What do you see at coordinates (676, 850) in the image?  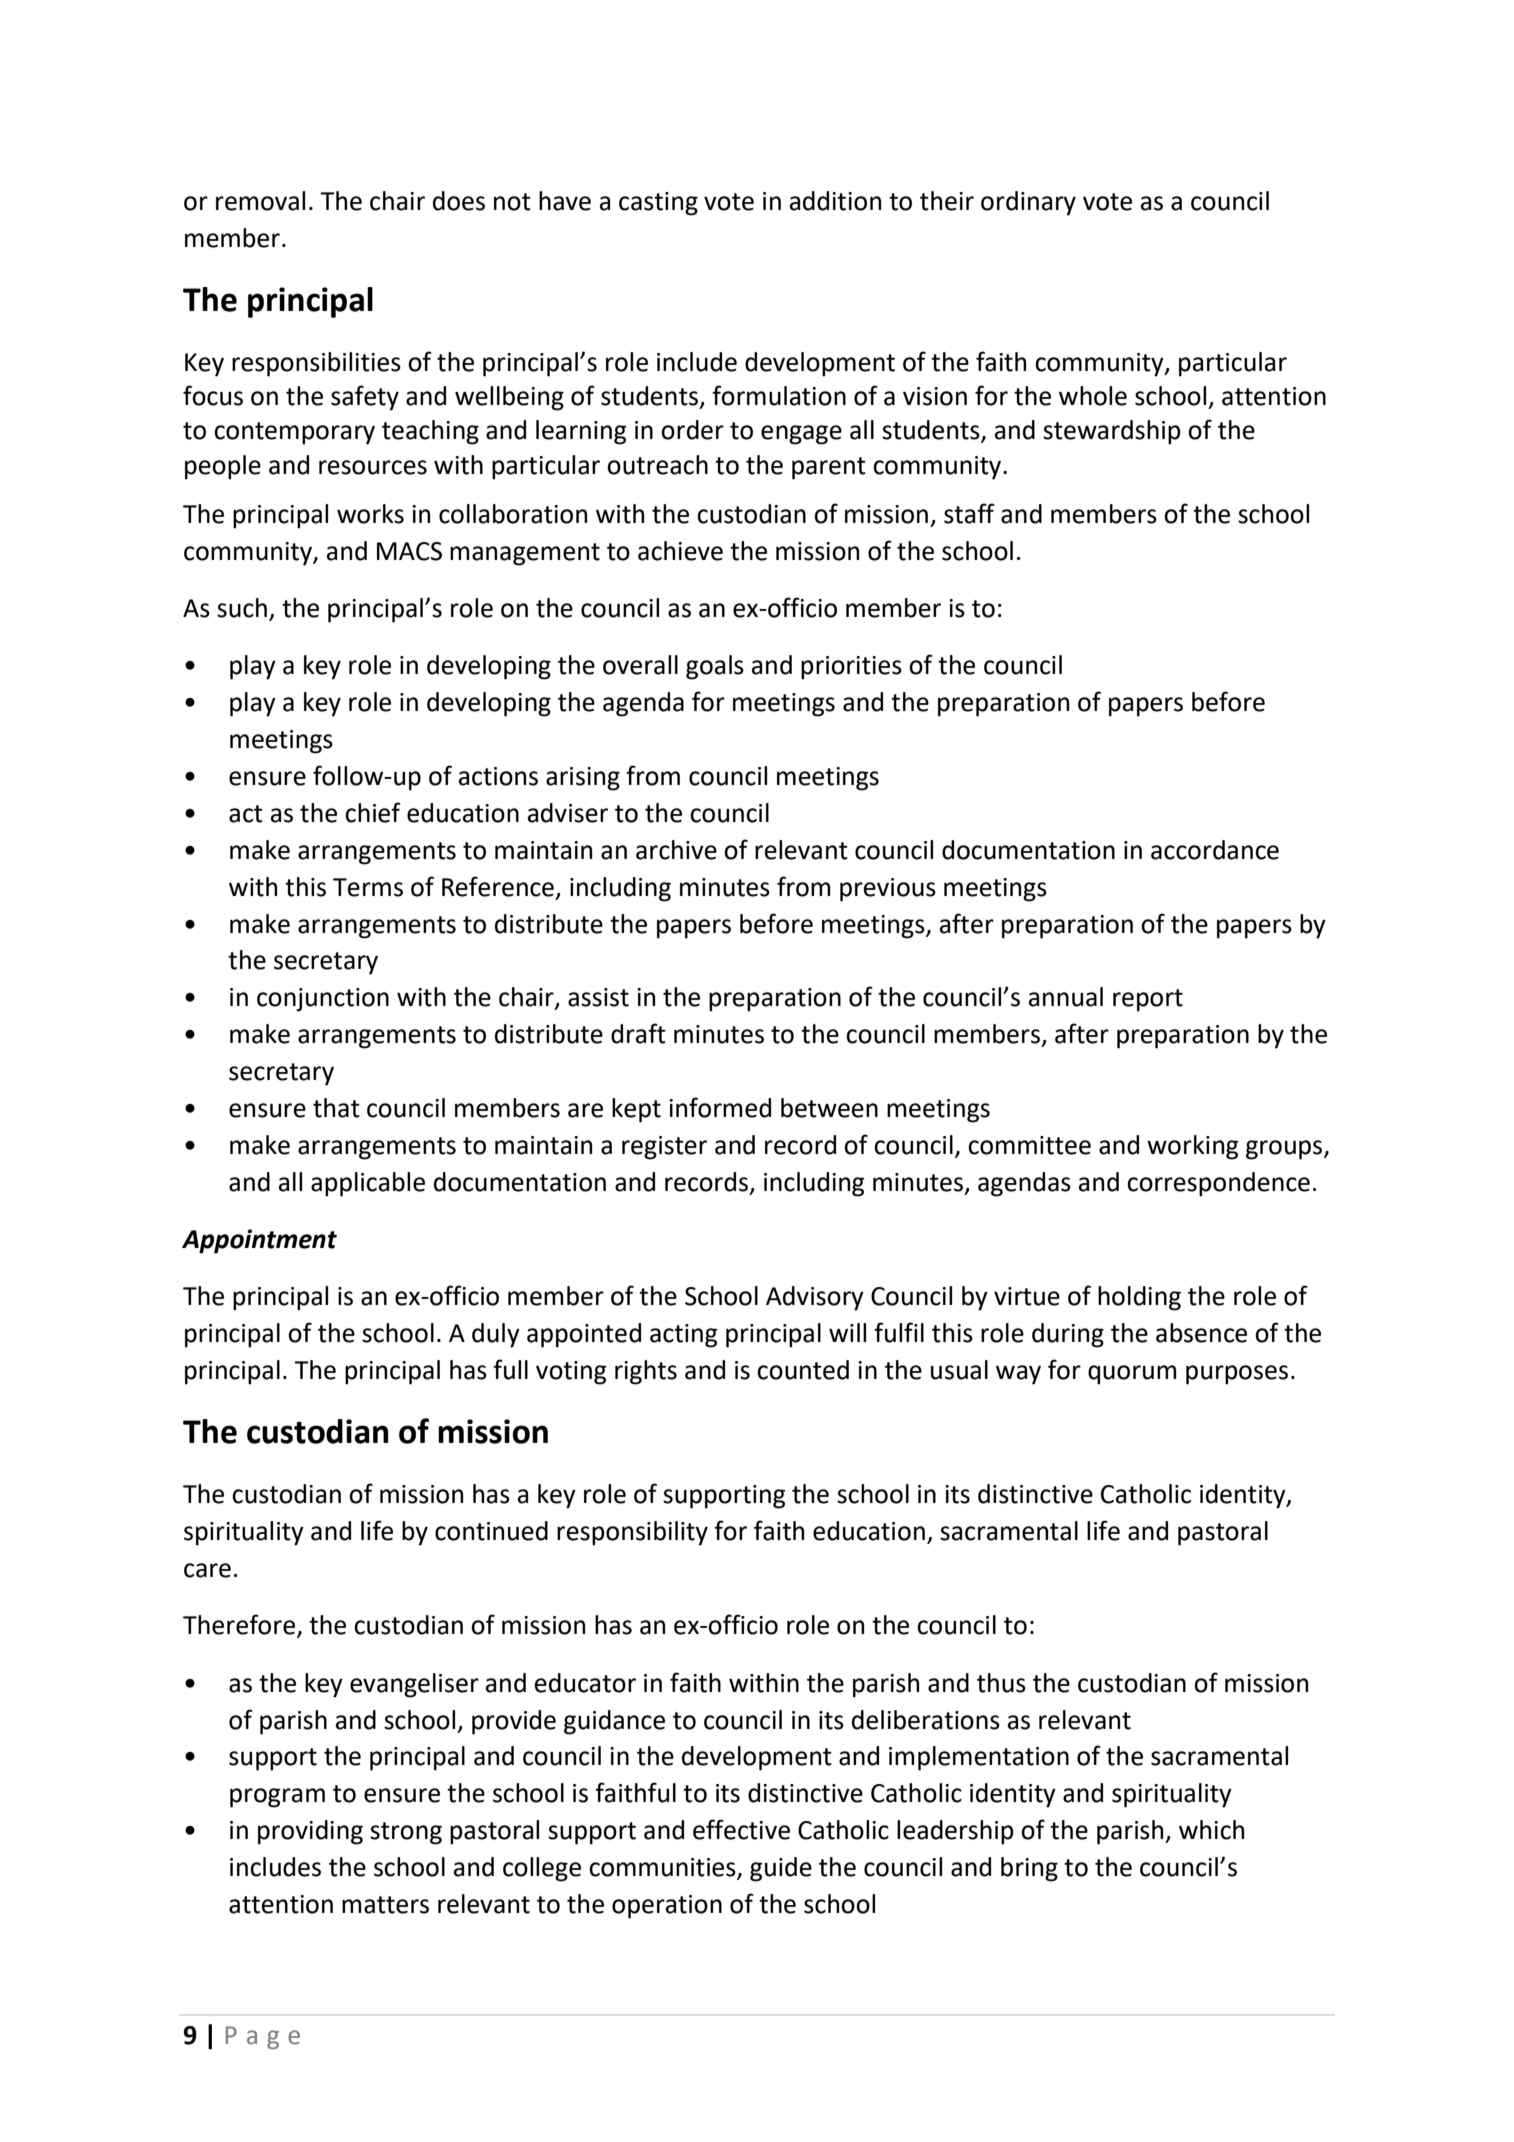 I see `archive` at bounding box center [676, 850].
